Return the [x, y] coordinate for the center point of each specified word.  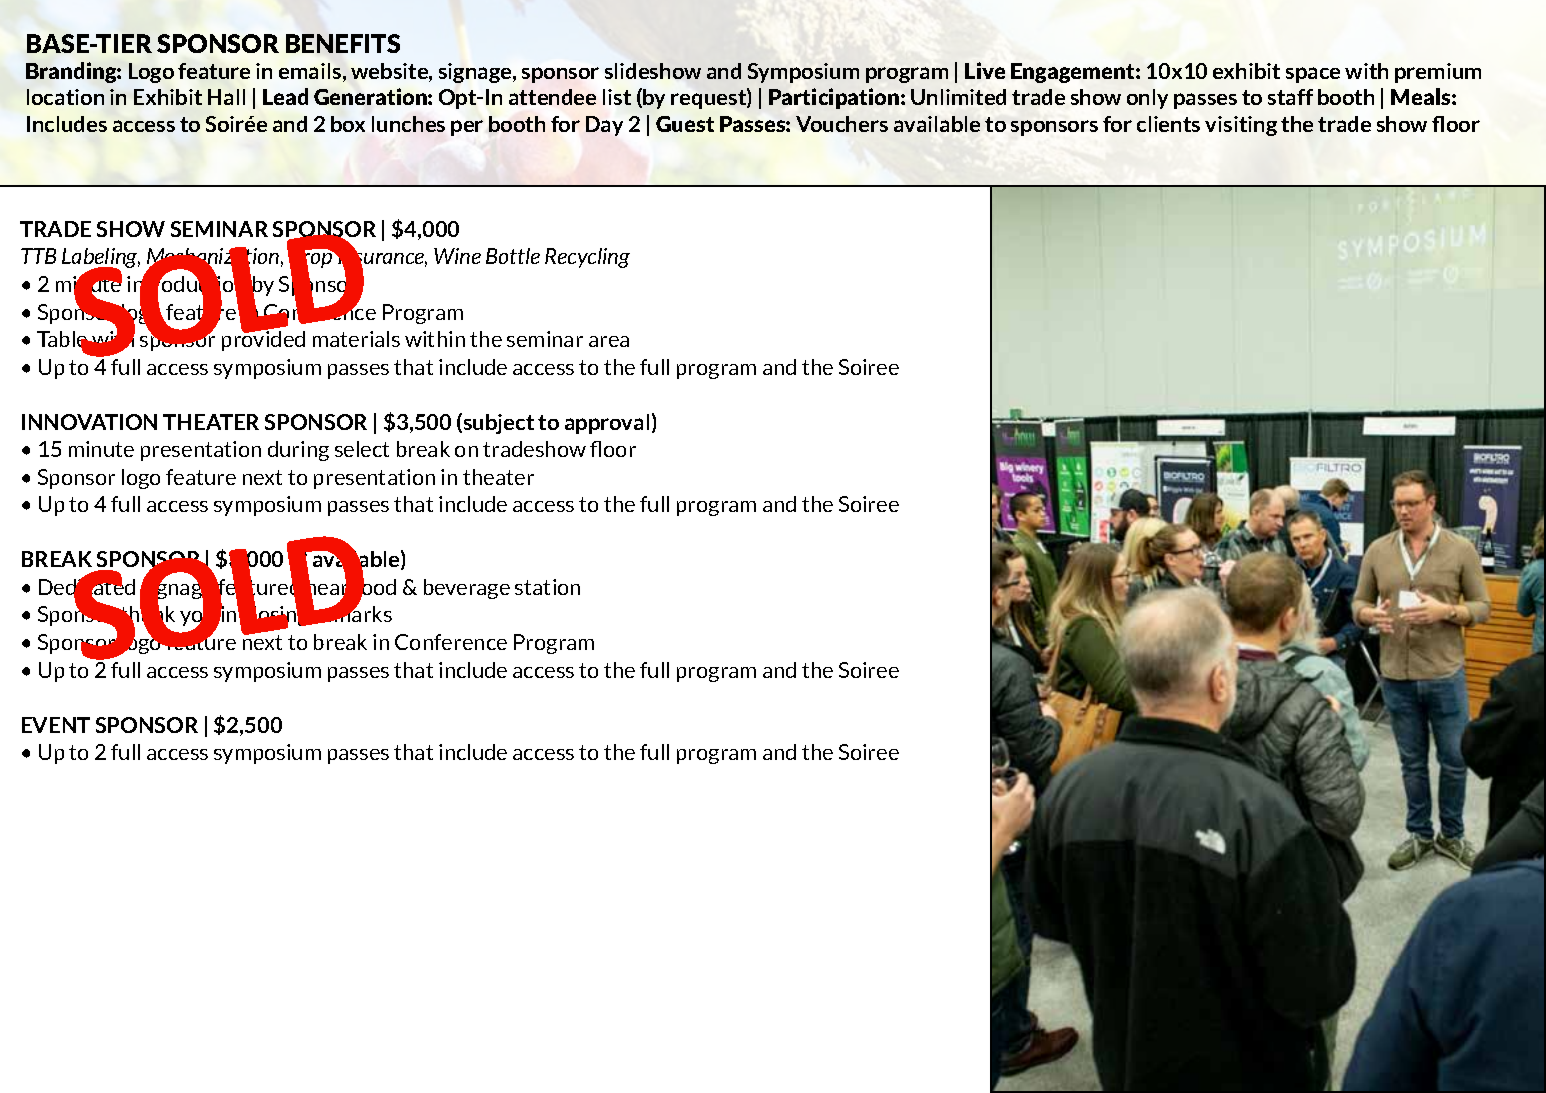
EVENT [56, 725]
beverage [467, 589]
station [547, 587]
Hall [226, 97]
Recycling [587, 258]
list [617, 97]
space [1313, 75]
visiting [1241, 126]
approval [607, 424]
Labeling [101, 259]
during [298, 451]
